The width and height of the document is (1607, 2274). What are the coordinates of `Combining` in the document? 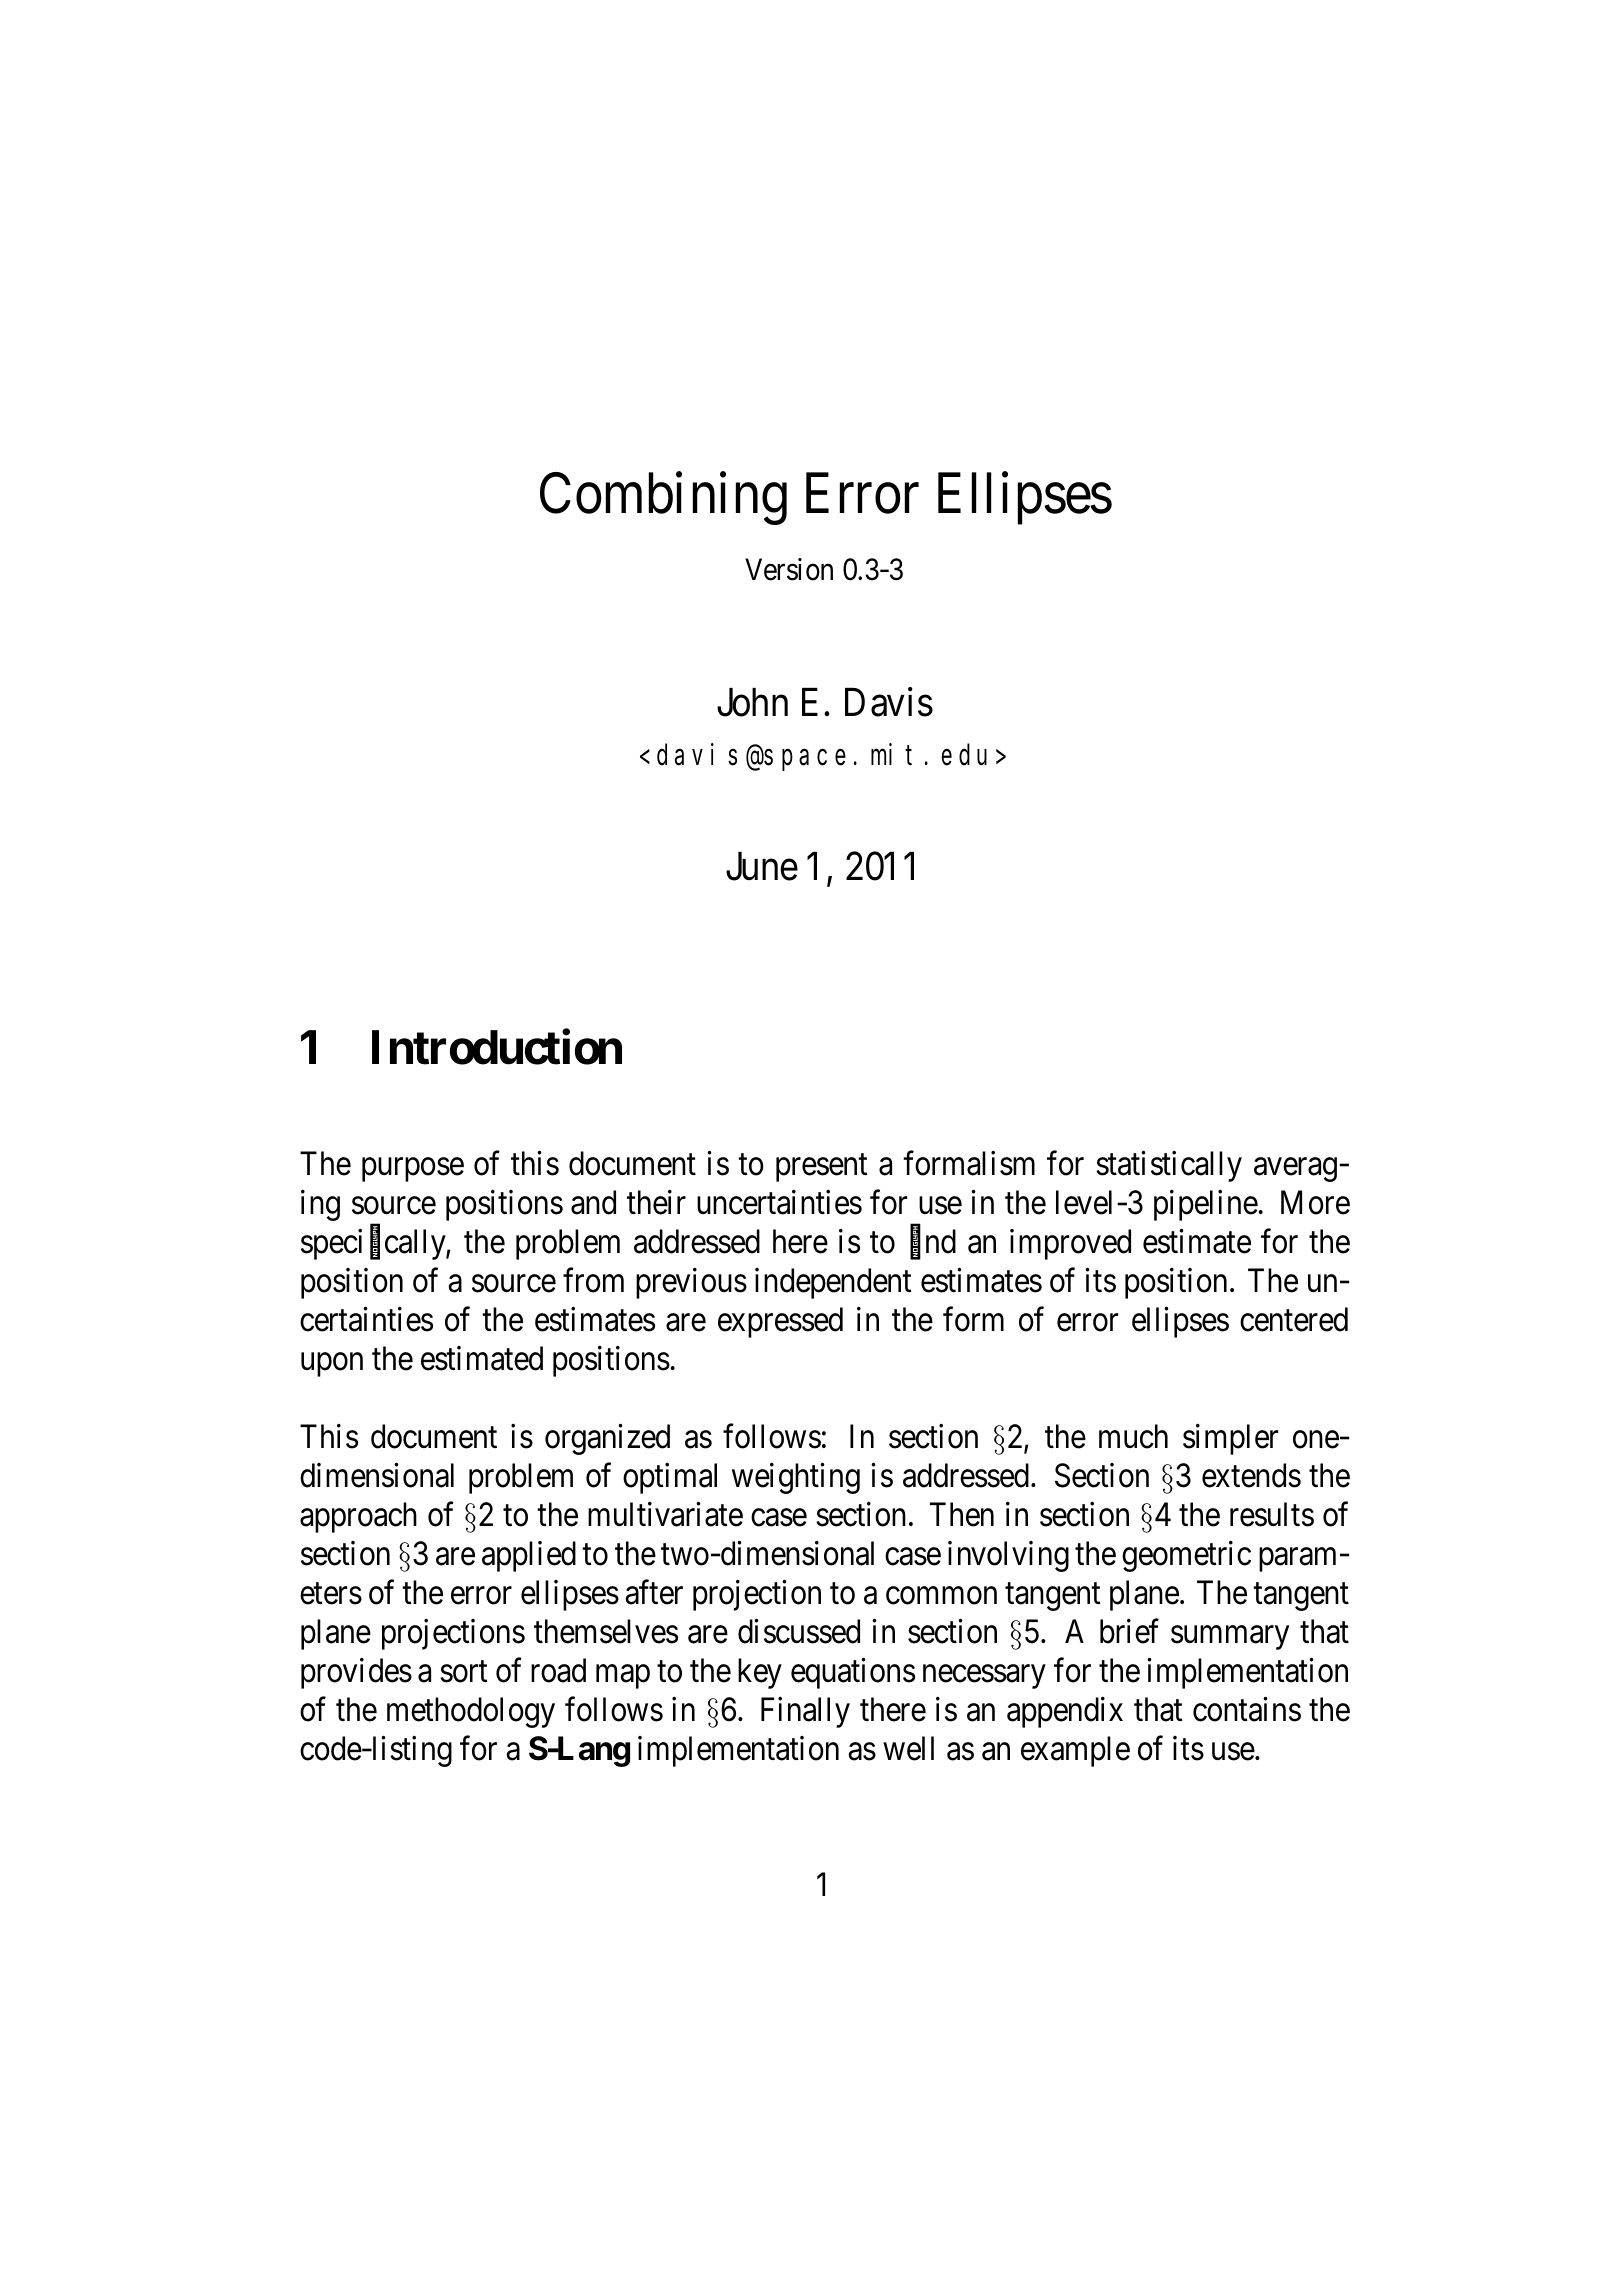 It's located at (663, 499).
